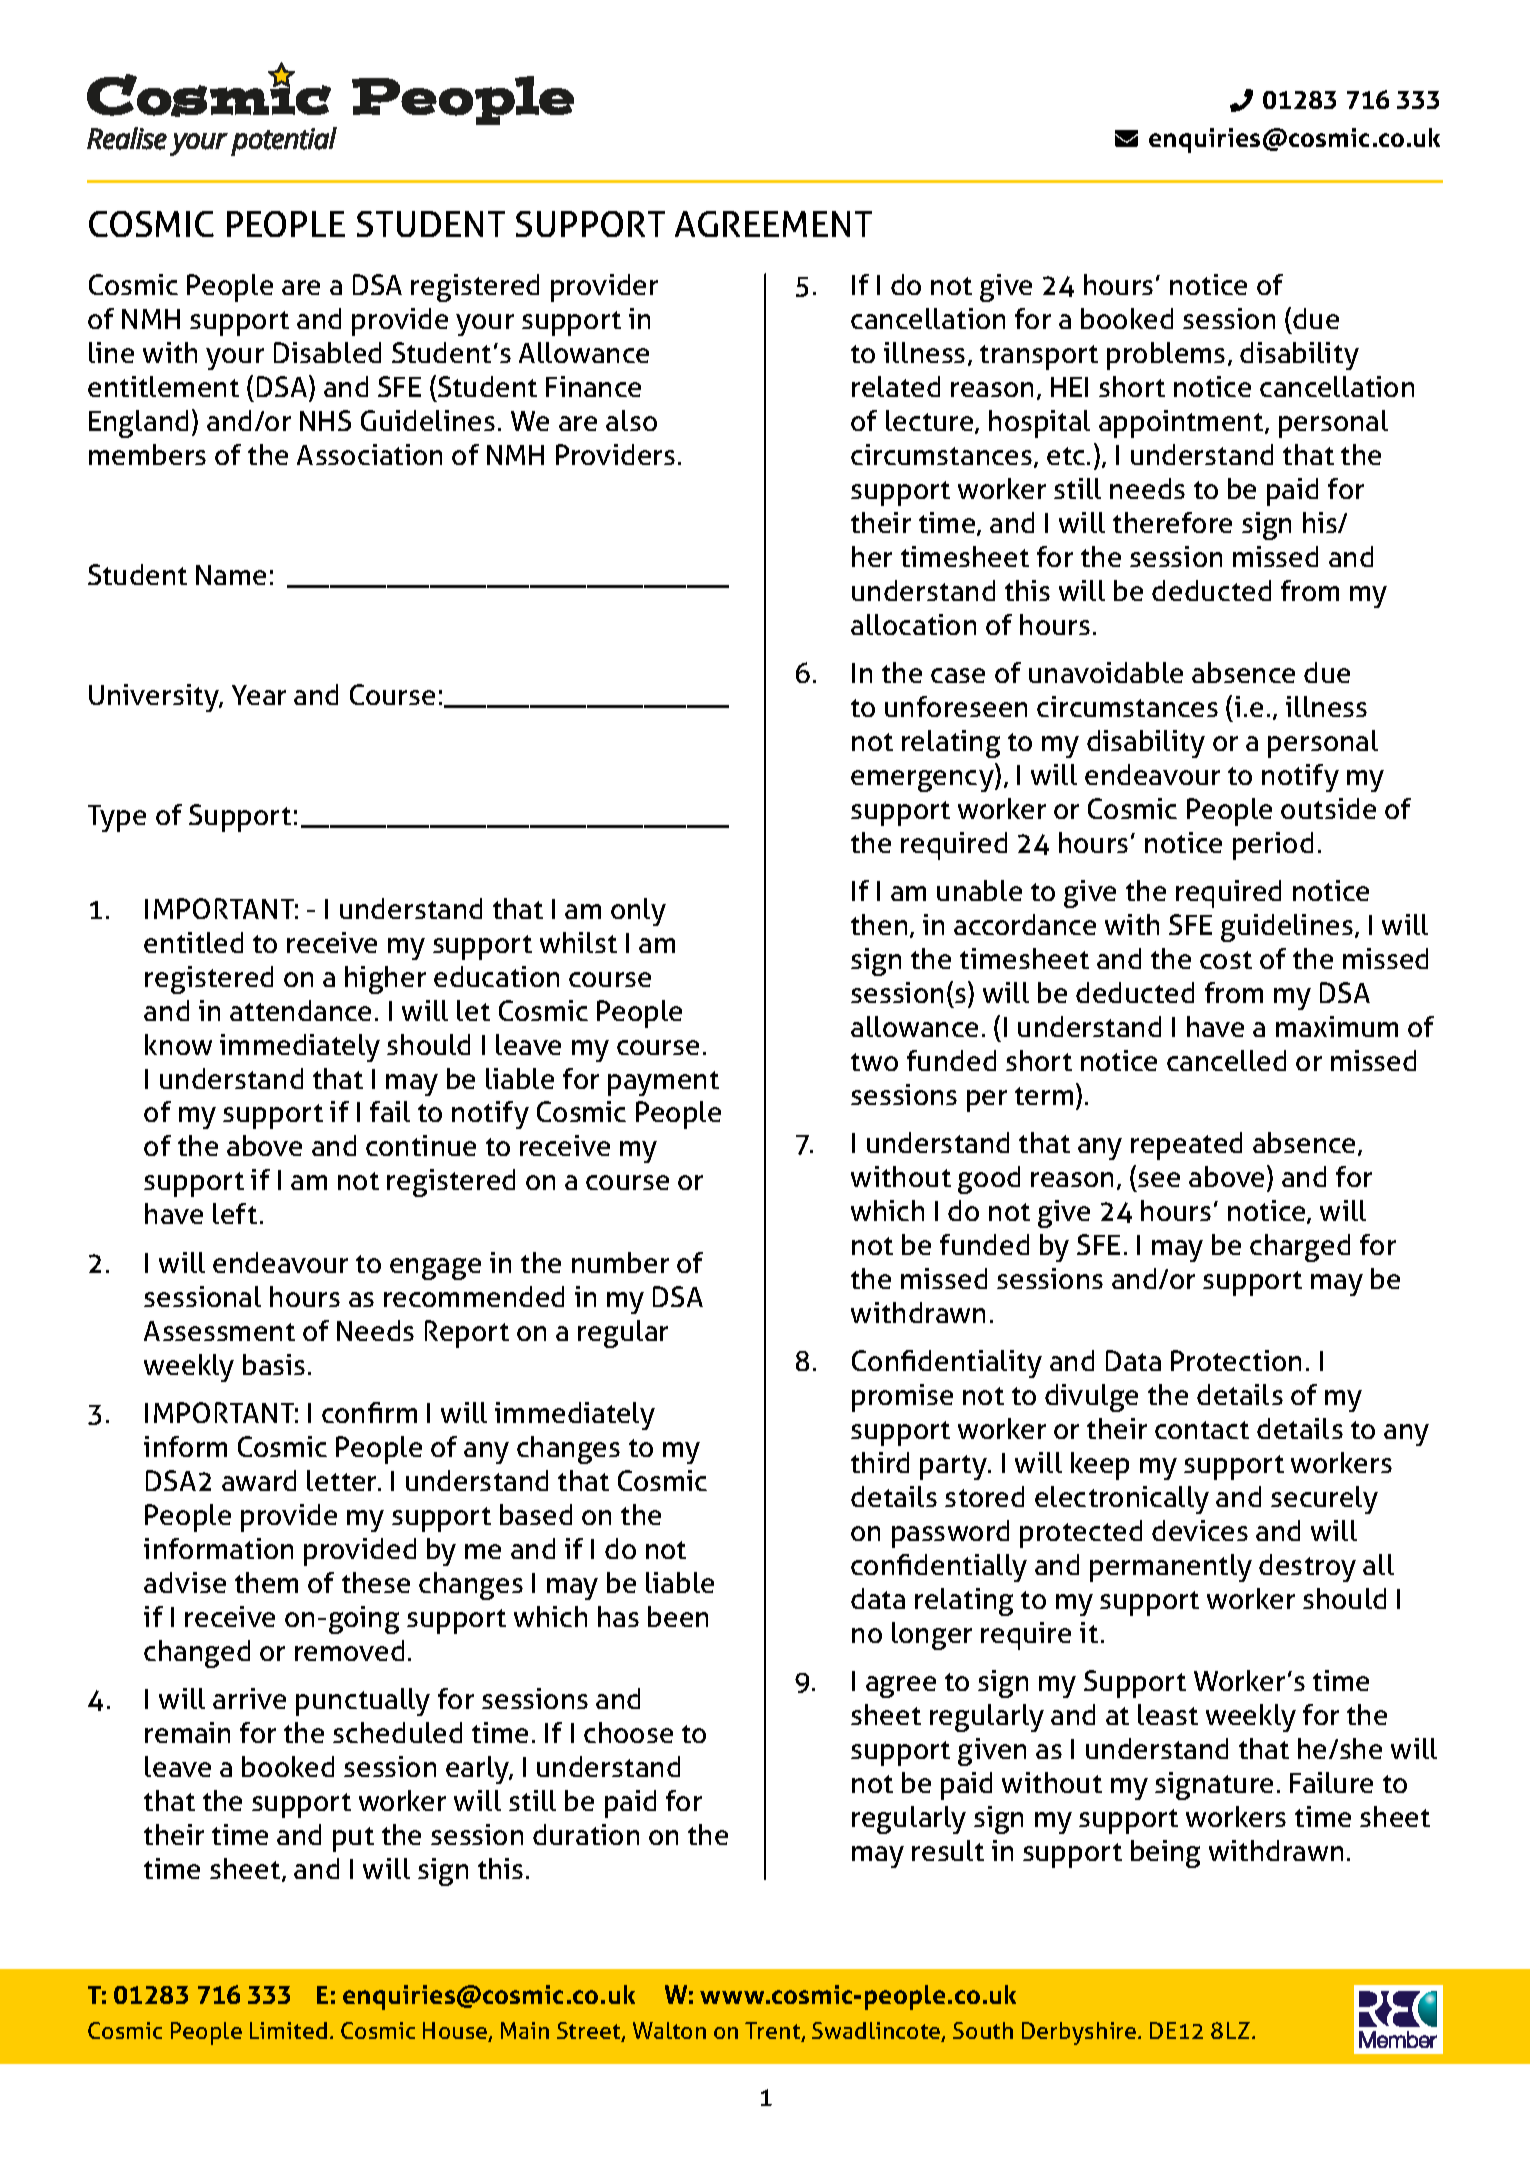 This screenshot has width=1530, height=2164. Describe the element at coordinates (620, 1262) in the screenshot. I see `number` at that location.
